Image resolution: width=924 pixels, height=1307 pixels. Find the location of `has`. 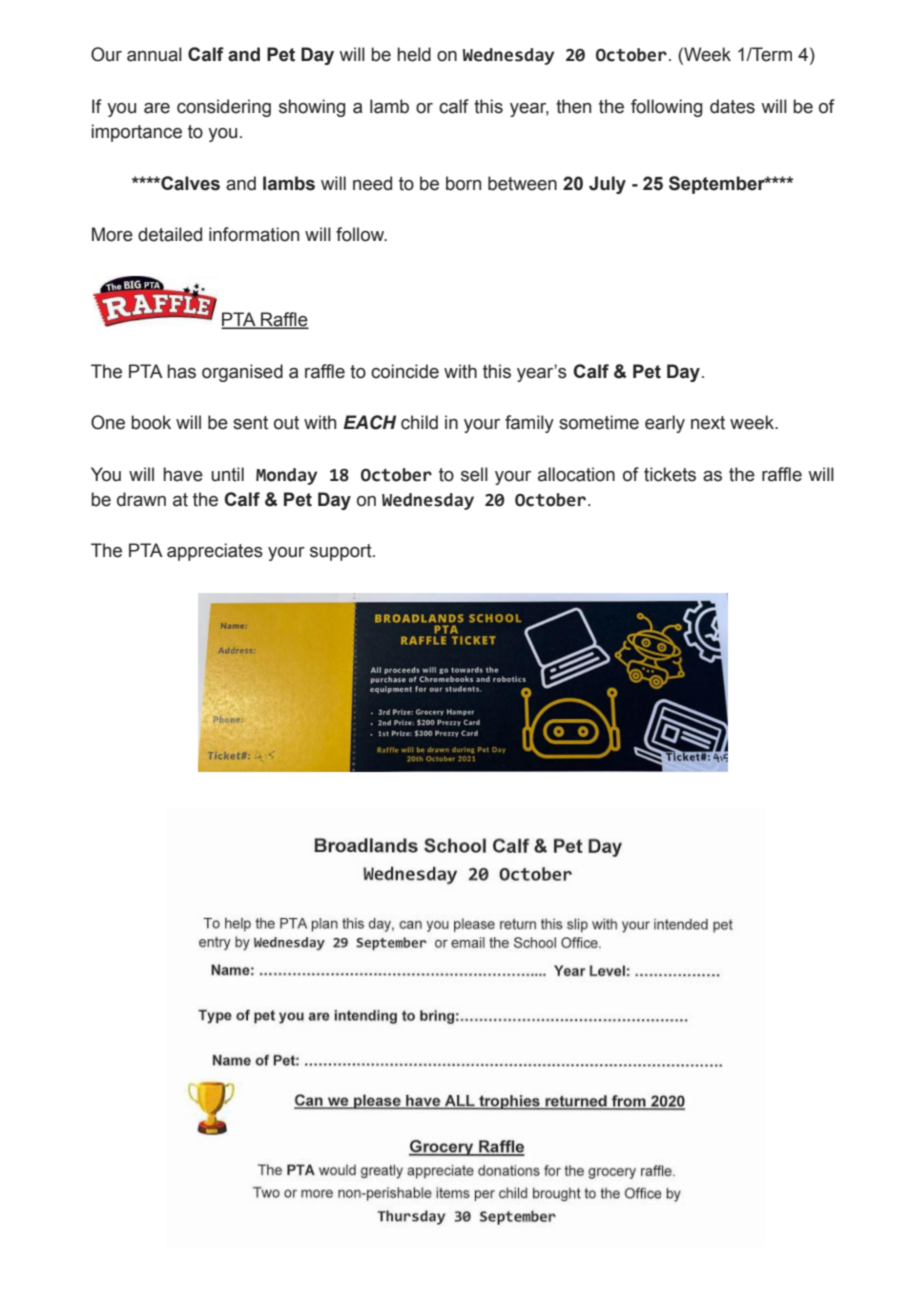

has is located at coordinates (181, 371).
